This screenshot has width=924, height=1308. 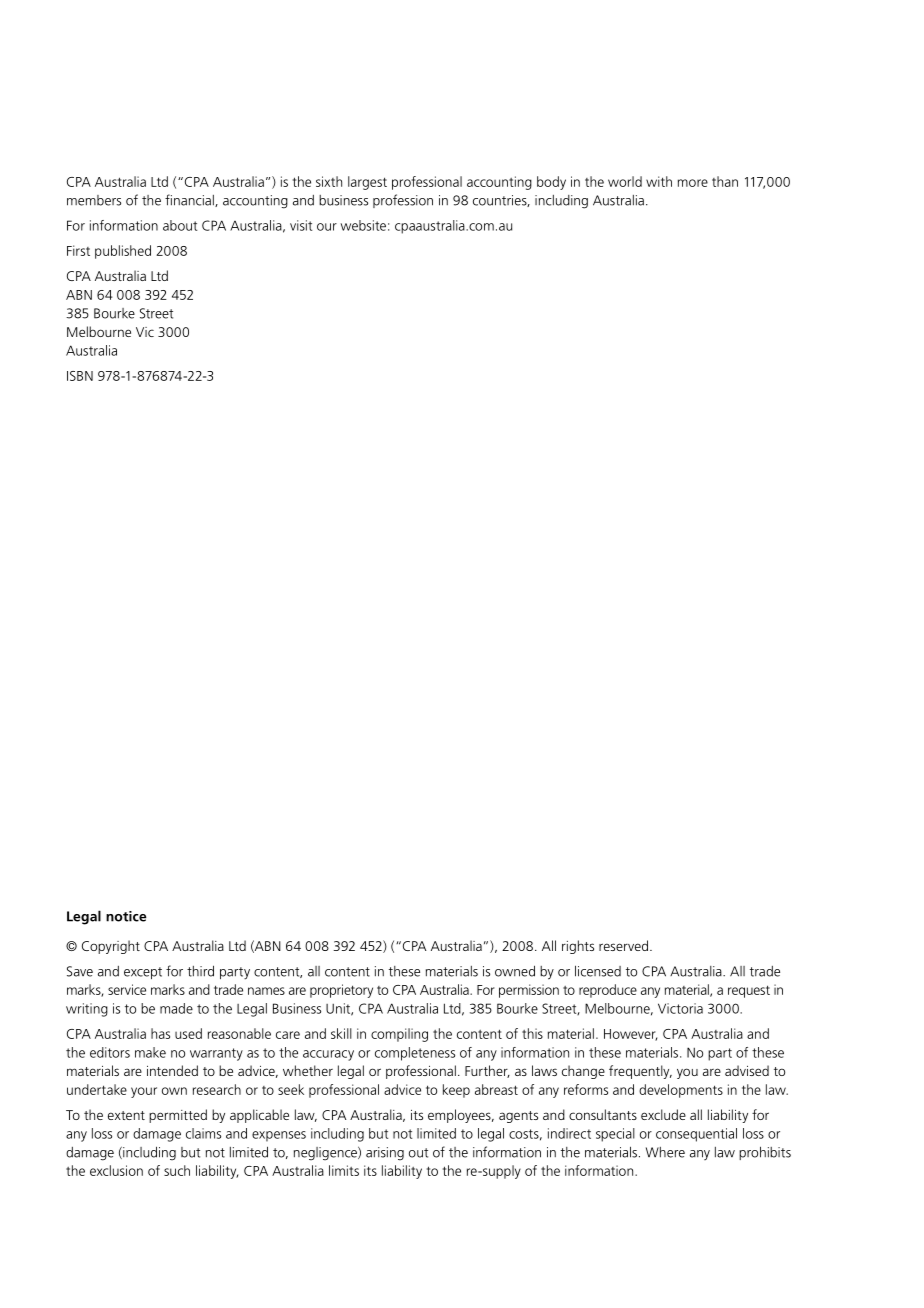 What do you see at coordinates (693, 183) in the screenshot?
I see `more` at bounding box center [693, 183].
